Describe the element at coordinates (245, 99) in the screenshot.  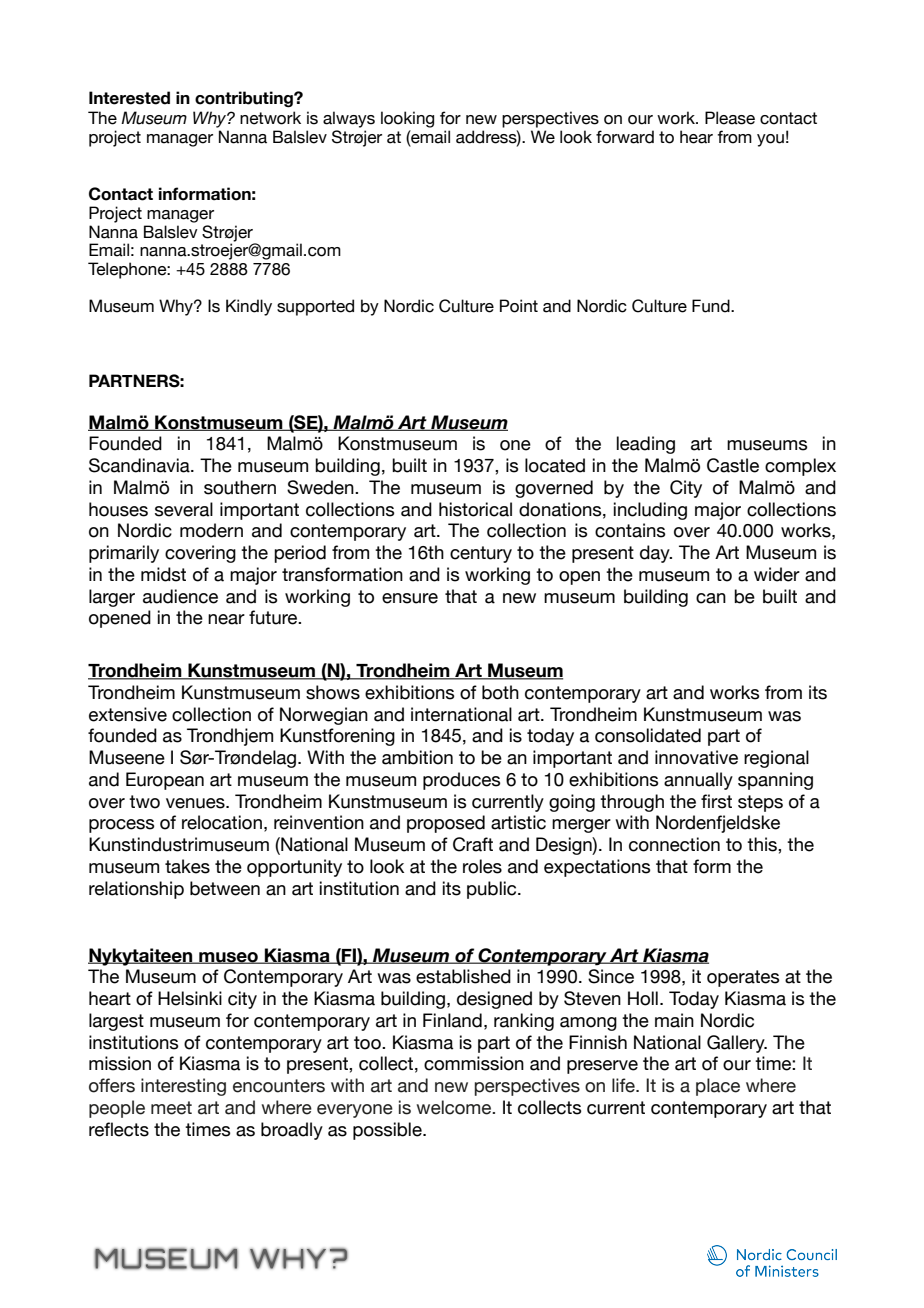
I see `contributing` at that location.
